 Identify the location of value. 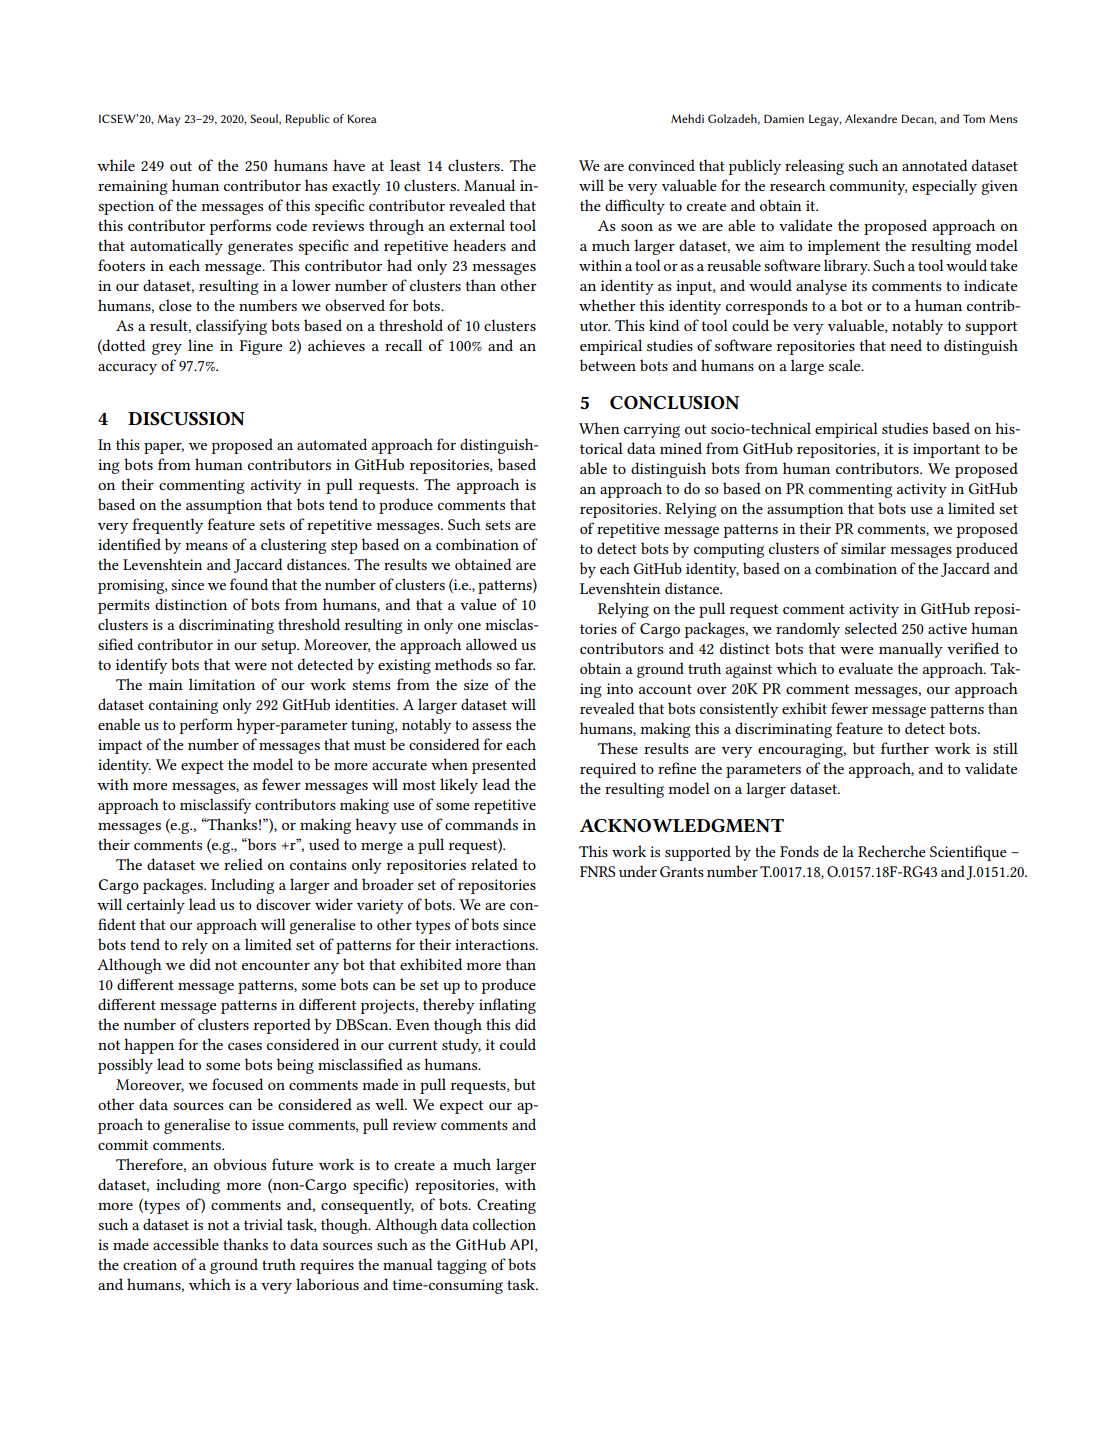
(478, 604).
